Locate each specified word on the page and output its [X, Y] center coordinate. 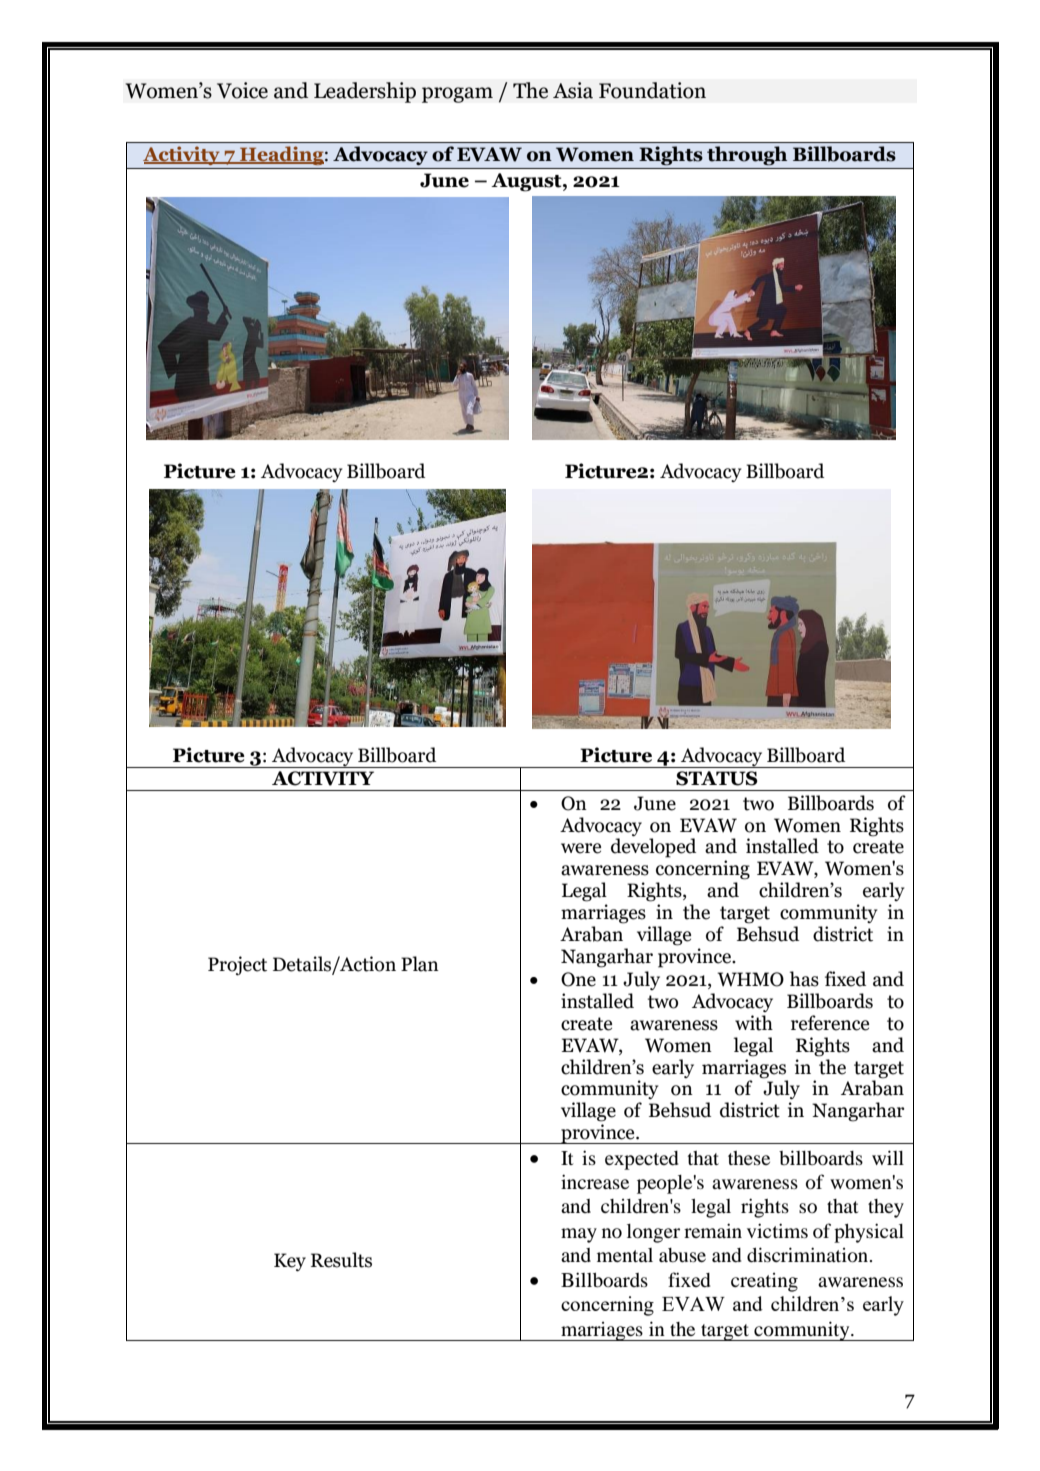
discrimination [809, 1255]
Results [341, 1260]
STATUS [717, 778]
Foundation [652, 90]
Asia [573, 90]
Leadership [365, 92]
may [579, 1235]
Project [237, 966]
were [581, 848]
